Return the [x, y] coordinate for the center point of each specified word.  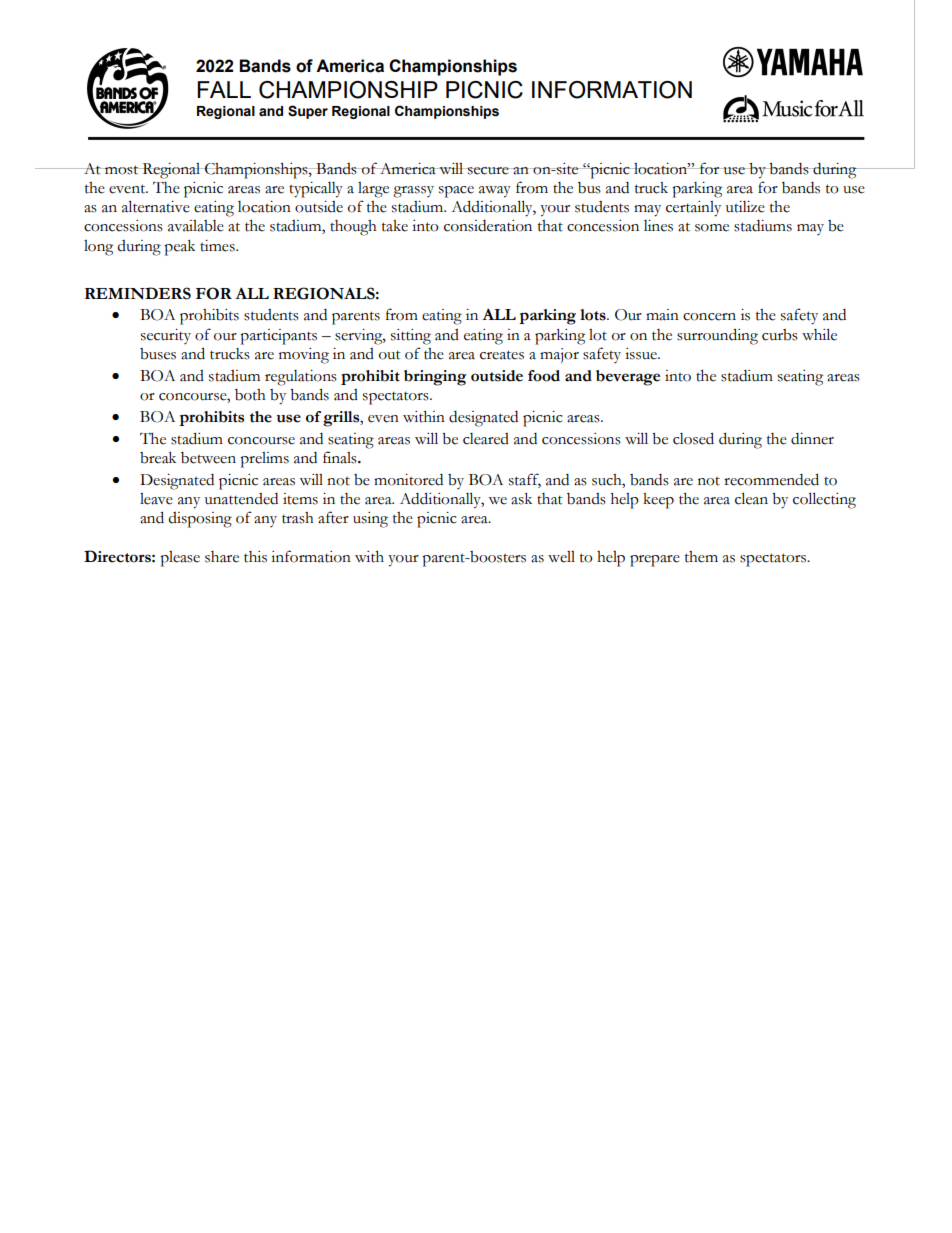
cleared [486, 439]
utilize [745, 207]
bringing [435, 378]
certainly [693, 209]
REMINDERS [138, 293]
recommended [771, 479]
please [180, 559]
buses [158, 354]
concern [709, 317]
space [456, 192]
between [208, 458]
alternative [156, 206]
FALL [224, 89]
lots [594, 315]
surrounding [717, 336]
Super [308, 112]
